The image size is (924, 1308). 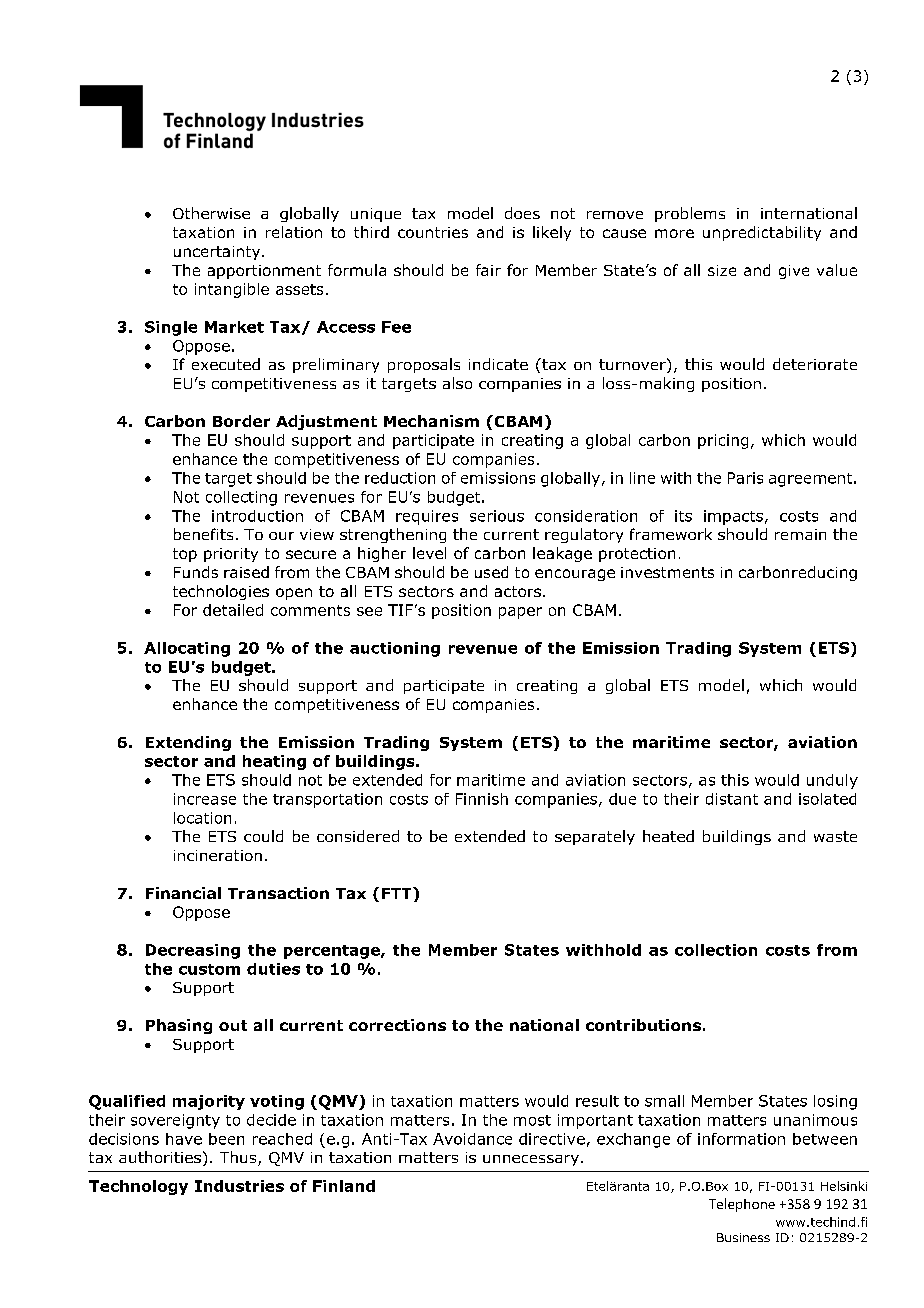 I want to click on Industries, so click(x=239, y=1186).
